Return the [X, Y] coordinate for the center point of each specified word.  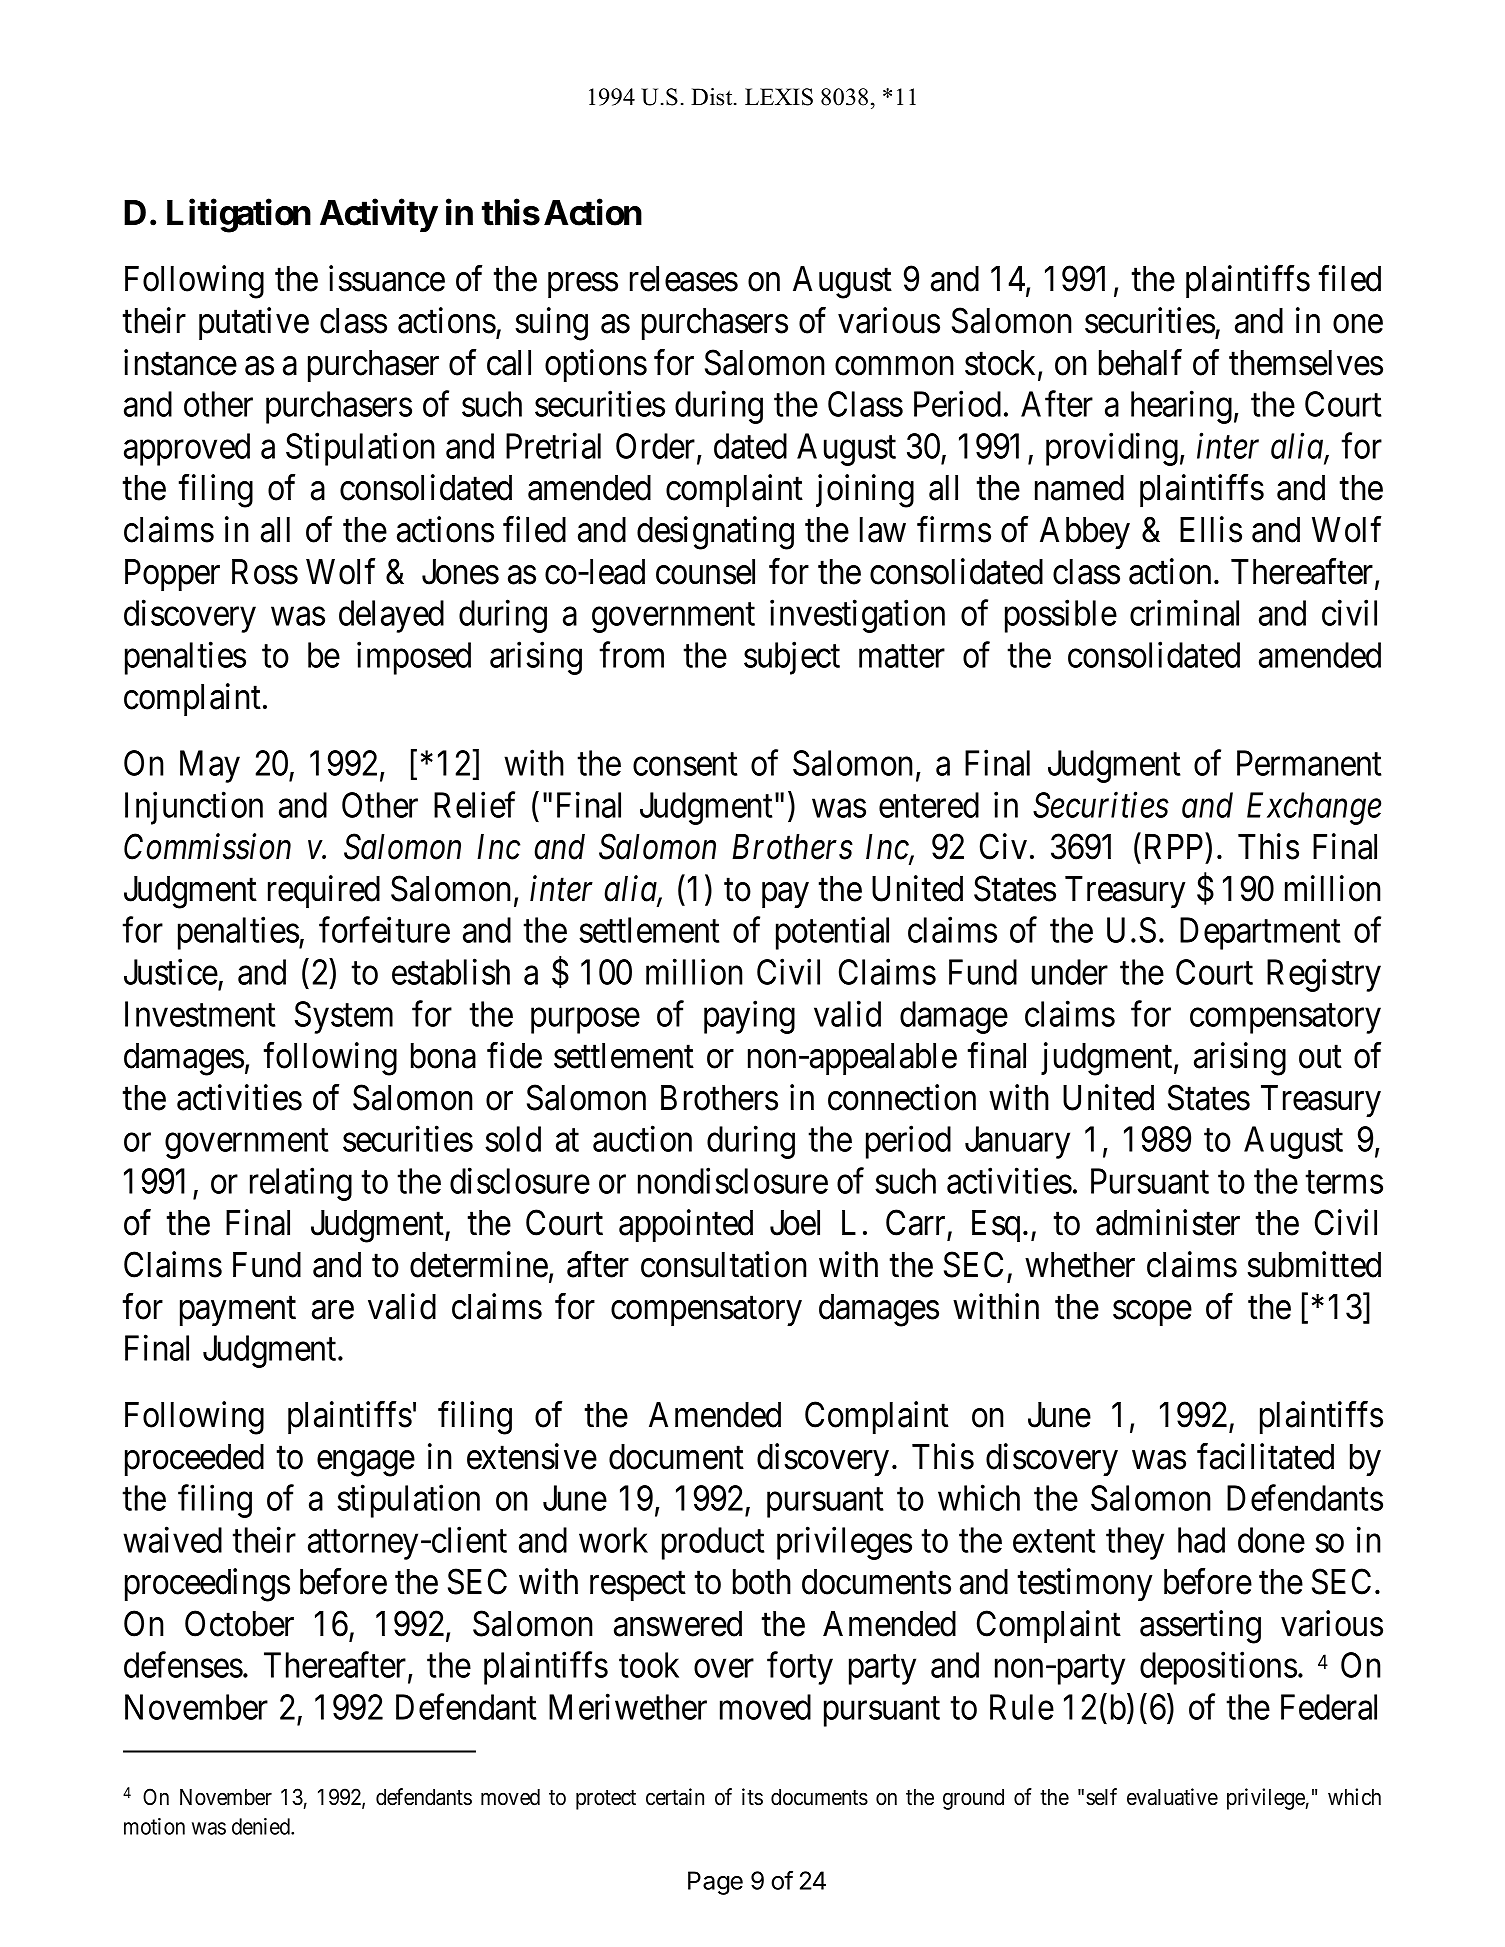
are [333, 1310]
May [210, 767]
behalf [1140, 362]
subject [792, 658]
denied [262, 1826]
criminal [1184, 613]
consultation [724, 1264]
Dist [713, 97]
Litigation [239, 216]
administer [1168, 1223]
